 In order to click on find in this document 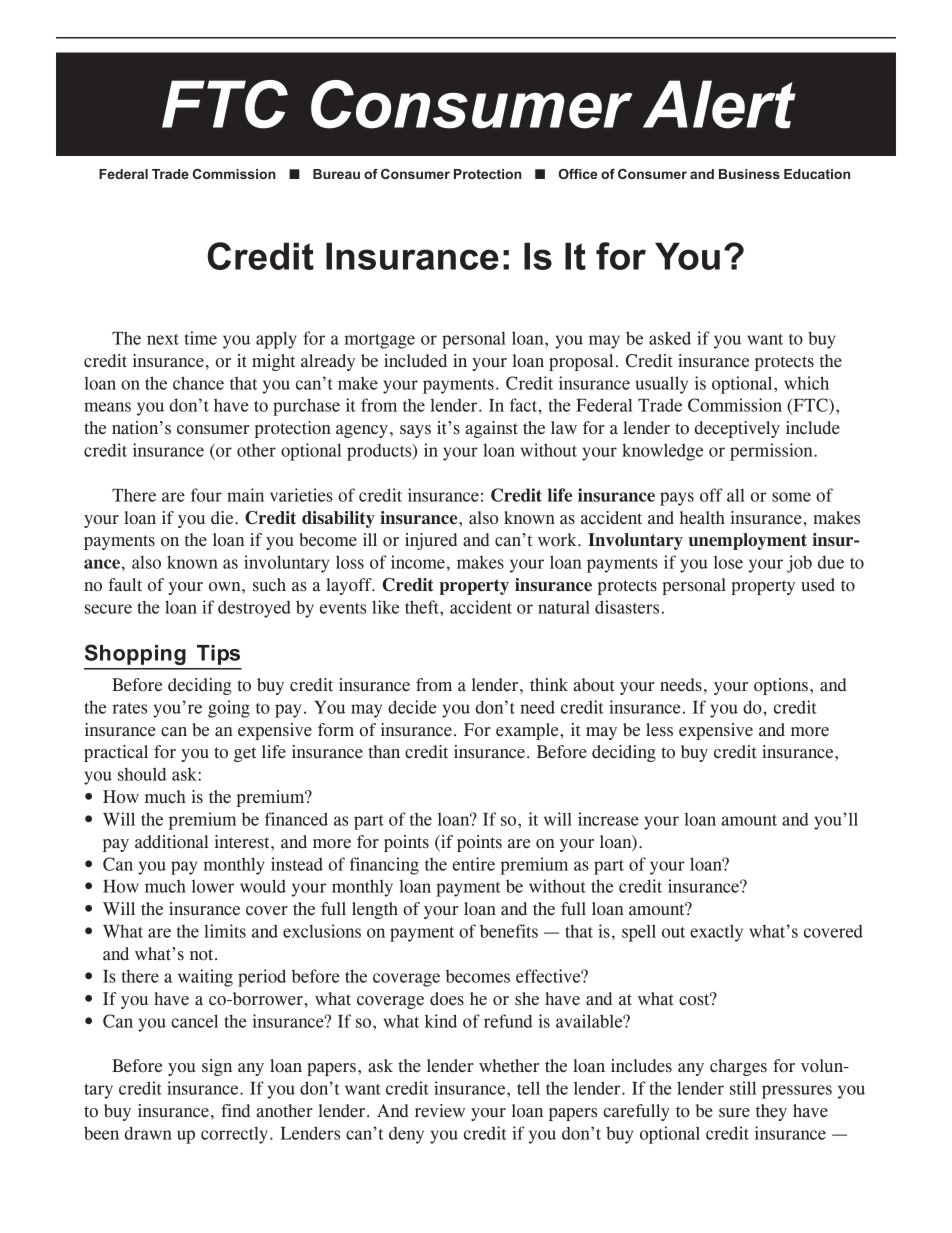, I will do `click(236, 1110)`.
